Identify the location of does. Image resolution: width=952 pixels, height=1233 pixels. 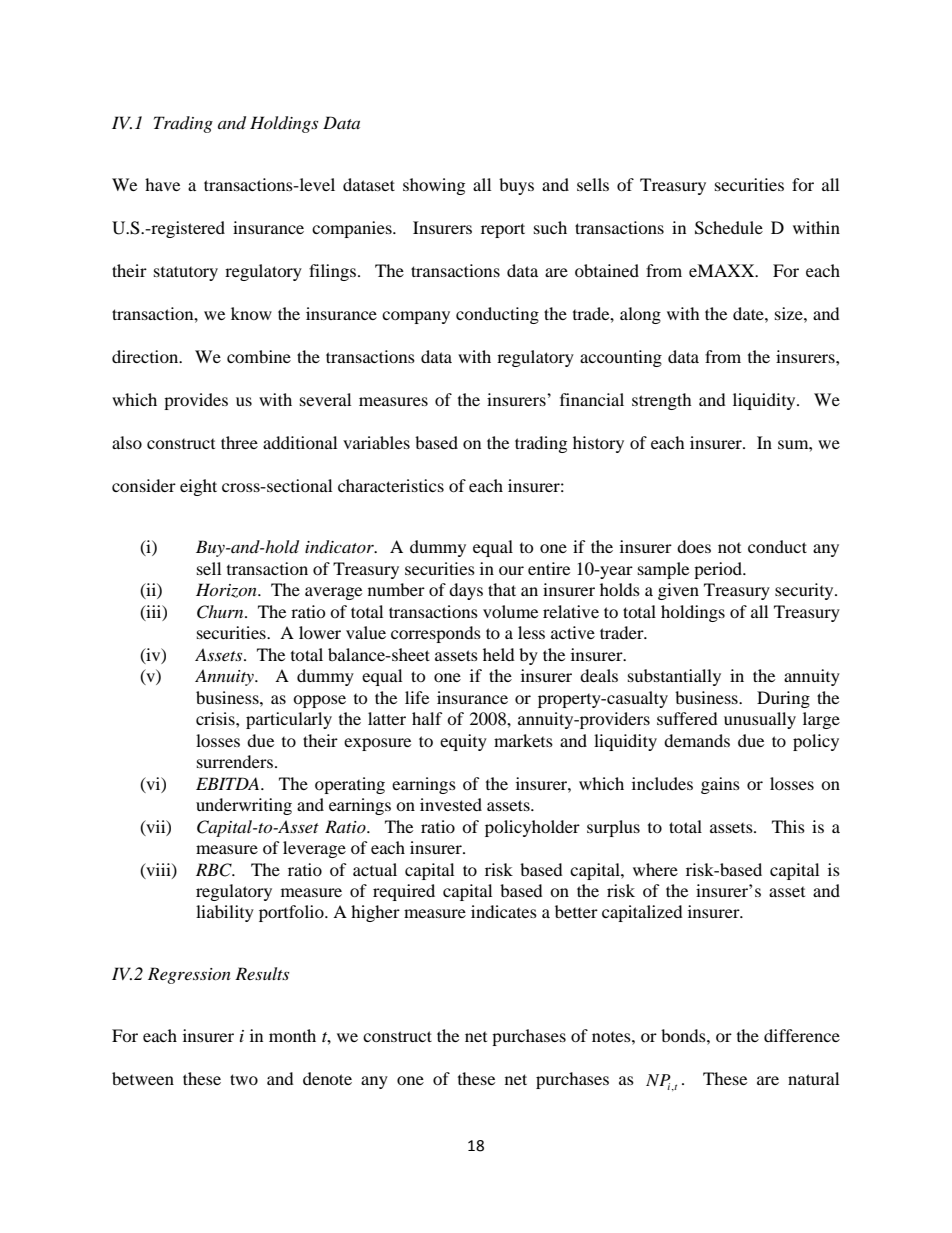
(694, 546).
